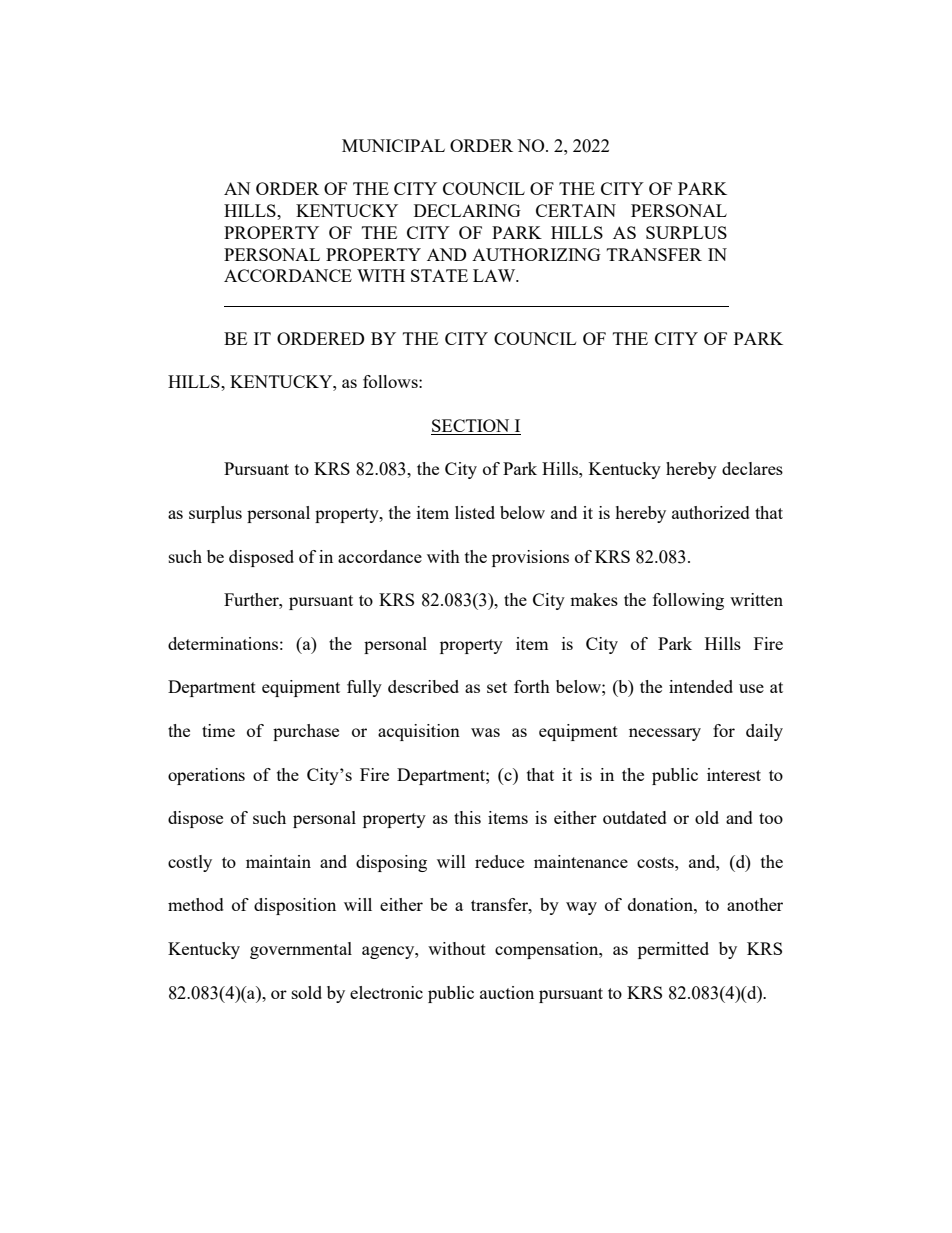 The height and width of the image is (1233, 952). I want to click on DECLARING, so click(467, 210).
